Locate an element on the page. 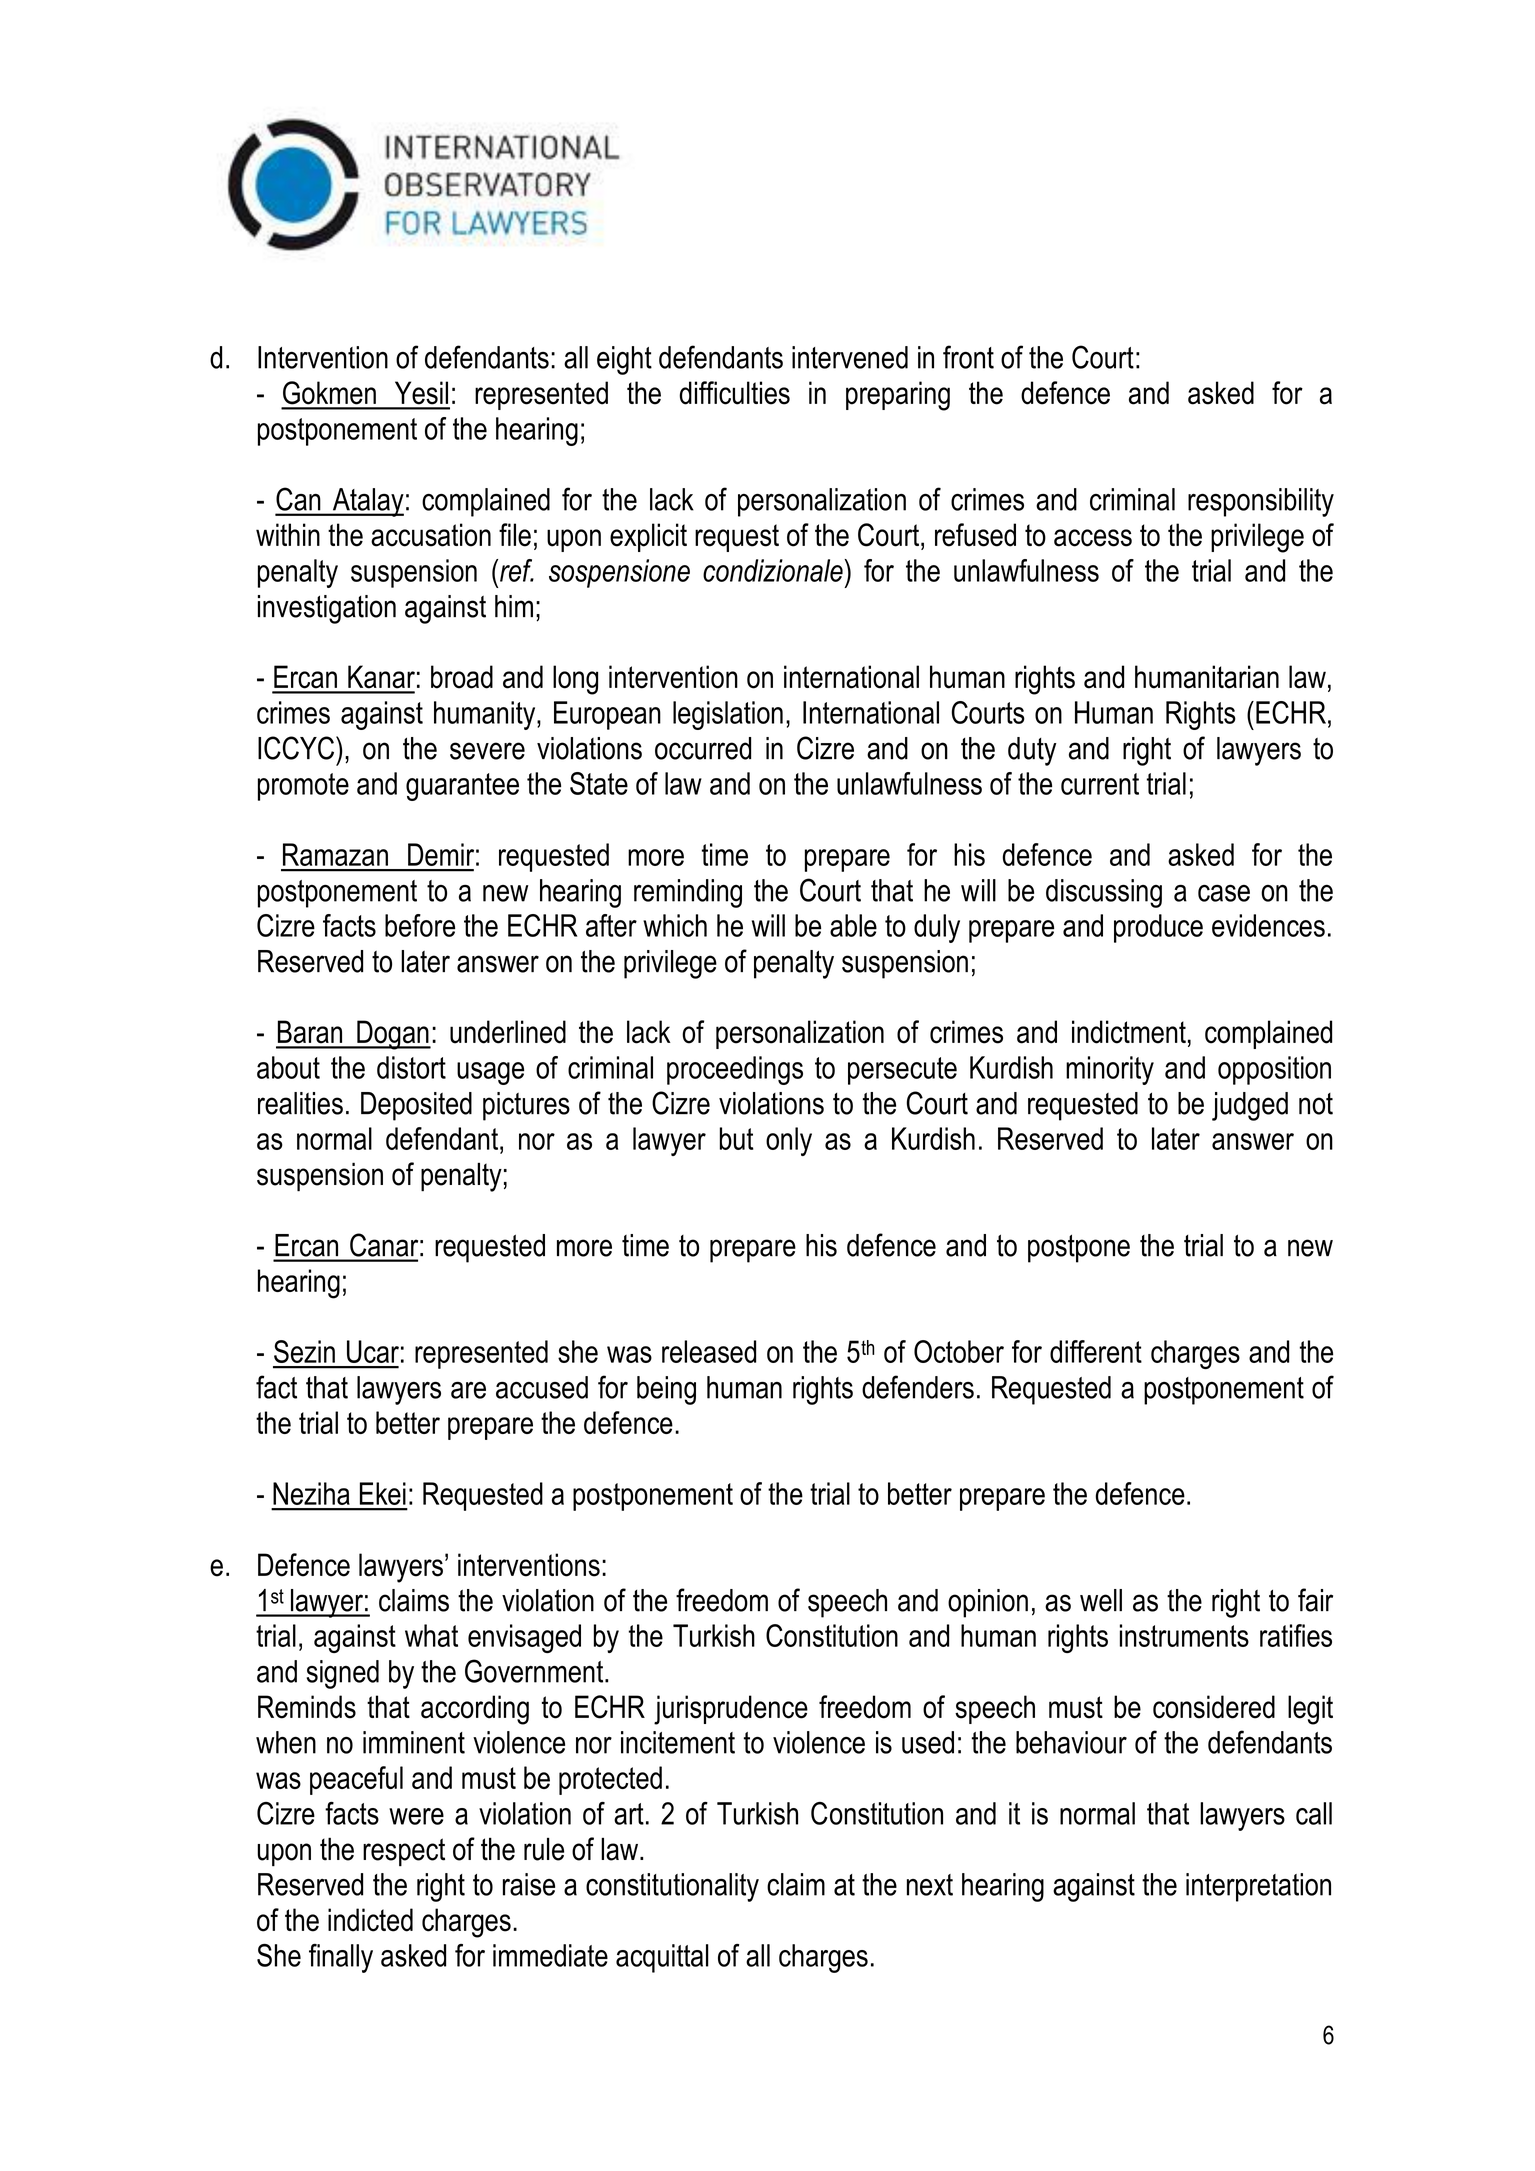 The width and height of the image is (1535, 2171). responsibility is located at coordinates (1261, 502).
